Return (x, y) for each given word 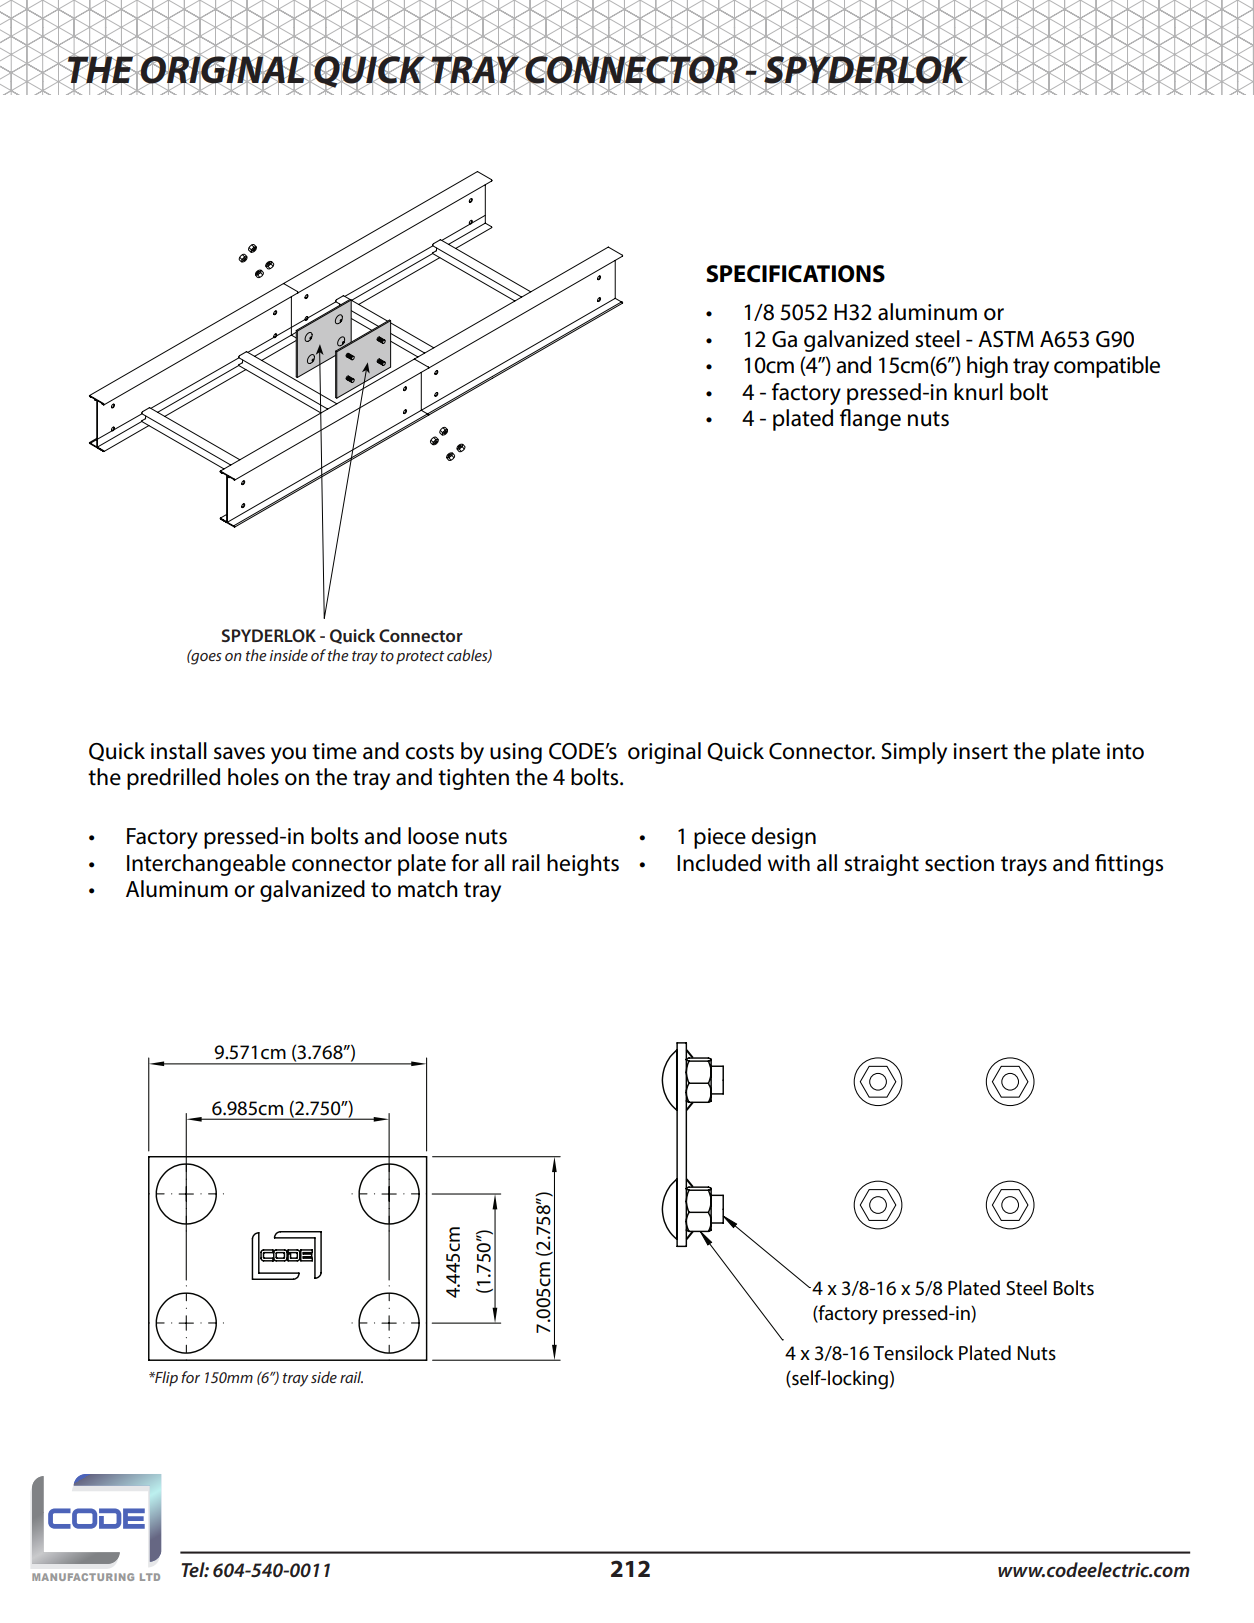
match (428, 889)
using (516, 753)
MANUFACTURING (83, 1577)
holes (253, 777)
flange (870, 420)
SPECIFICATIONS (795, 274)
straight (881, 865)
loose (433, 836)
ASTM (1006, 339)
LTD (150, 1577)
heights (583, 865)
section (959, 863)
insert (980, 751)
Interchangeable (206, 865)
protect (420, 657)
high (987, 367)
